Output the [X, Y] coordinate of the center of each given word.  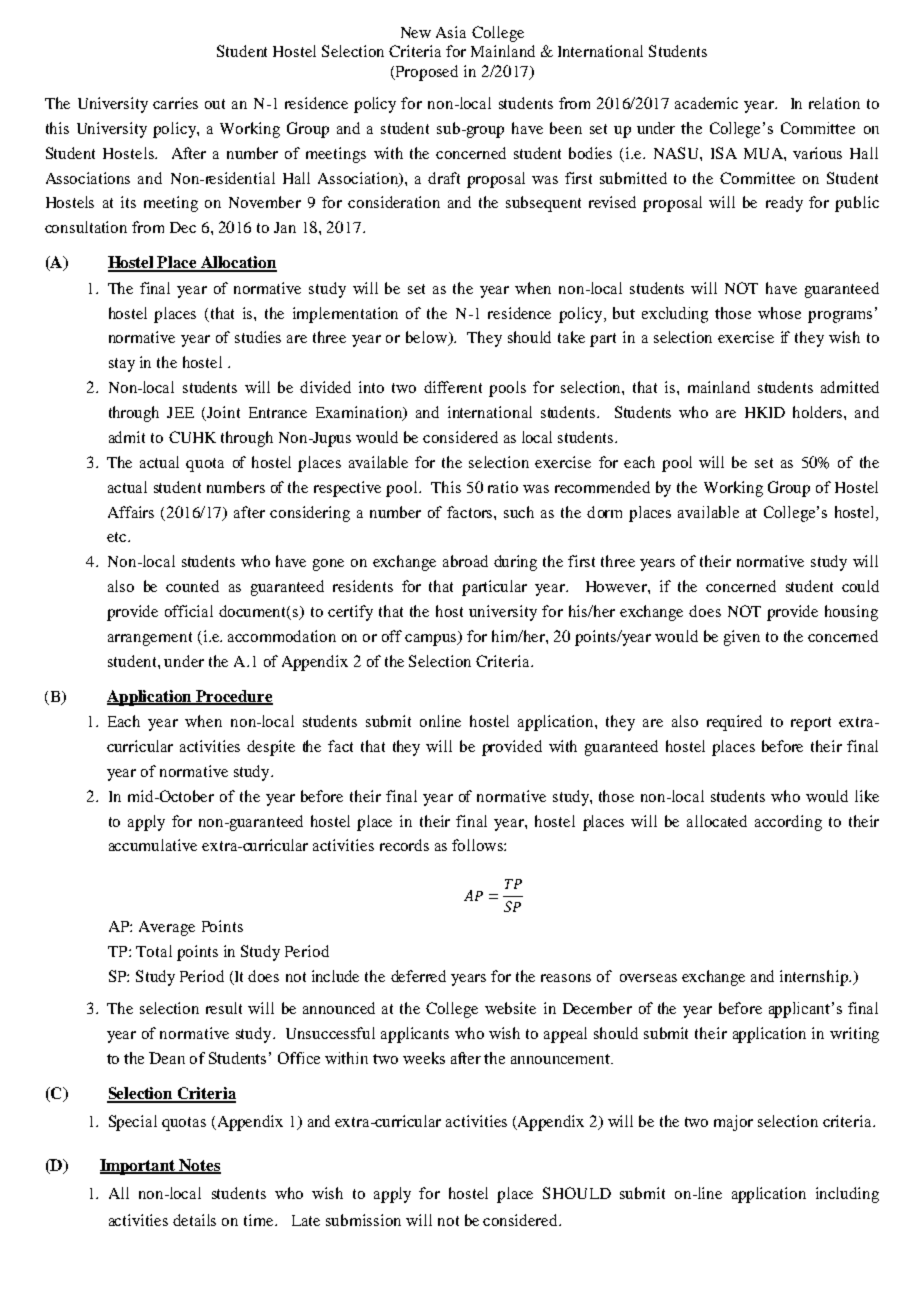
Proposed [426, 73]
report [811, 724]
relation [834, 103]
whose [779, 313]
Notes [199, 1166]
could [860, 586]
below [427, 338]
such [519, 512]
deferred [418, 976]
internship [815, 978]
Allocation [238, 263]
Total [154, 951]
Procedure [234, 697]
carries [175, 103]
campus [432, 638]
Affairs [131, 512]
